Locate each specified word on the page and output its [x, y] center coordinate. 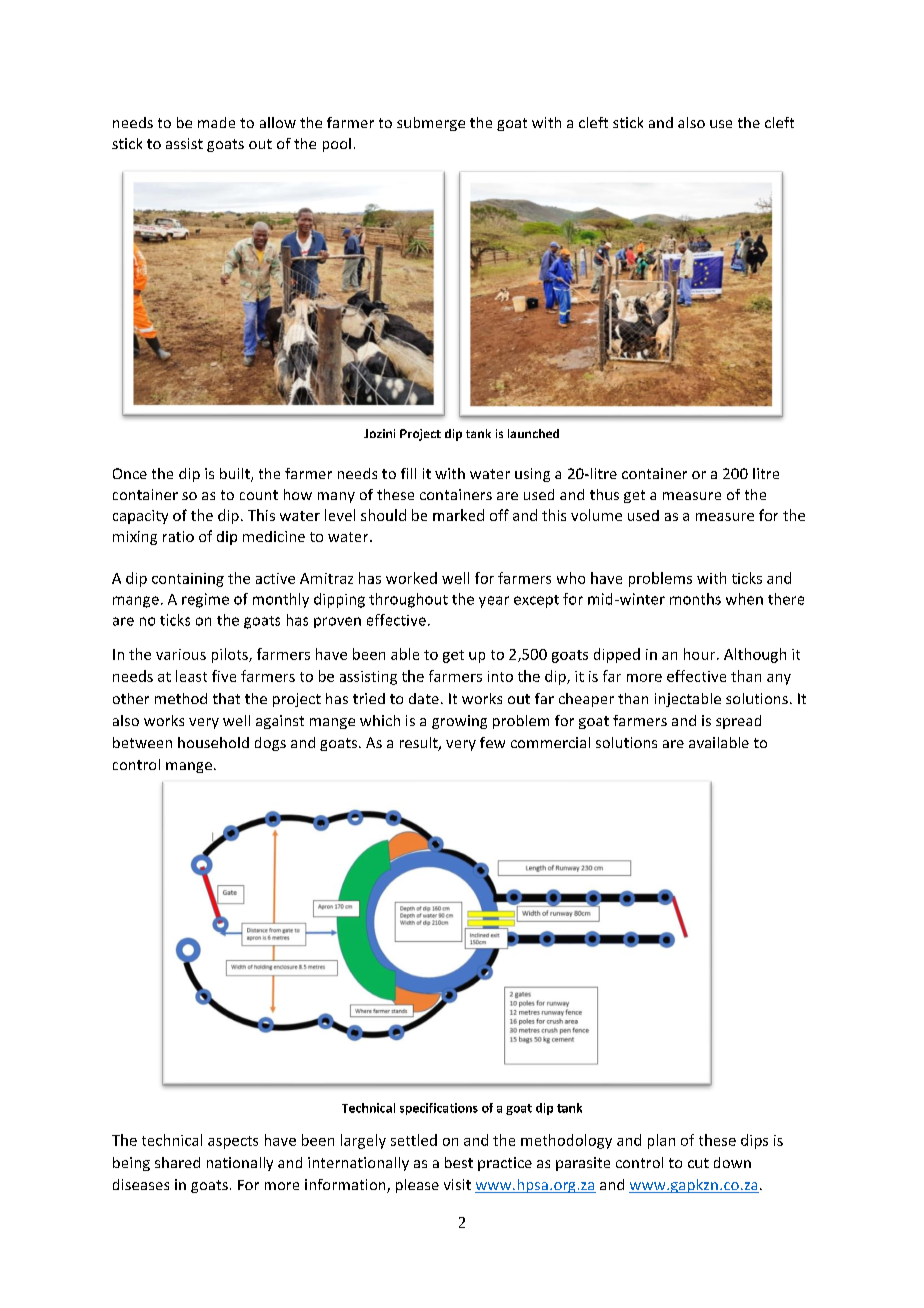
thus [604, 494]
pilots [231, 655]
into [500, 676]
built [236, 475]
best [459, 1162]
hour [701, 654]
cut [698, 1163]
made [216, 122]
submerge [431, 124]
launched [533, 433]
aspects [233, 1142]
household [213, 742]
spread [738, 722]
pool [337, 145]
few [492, 742]
